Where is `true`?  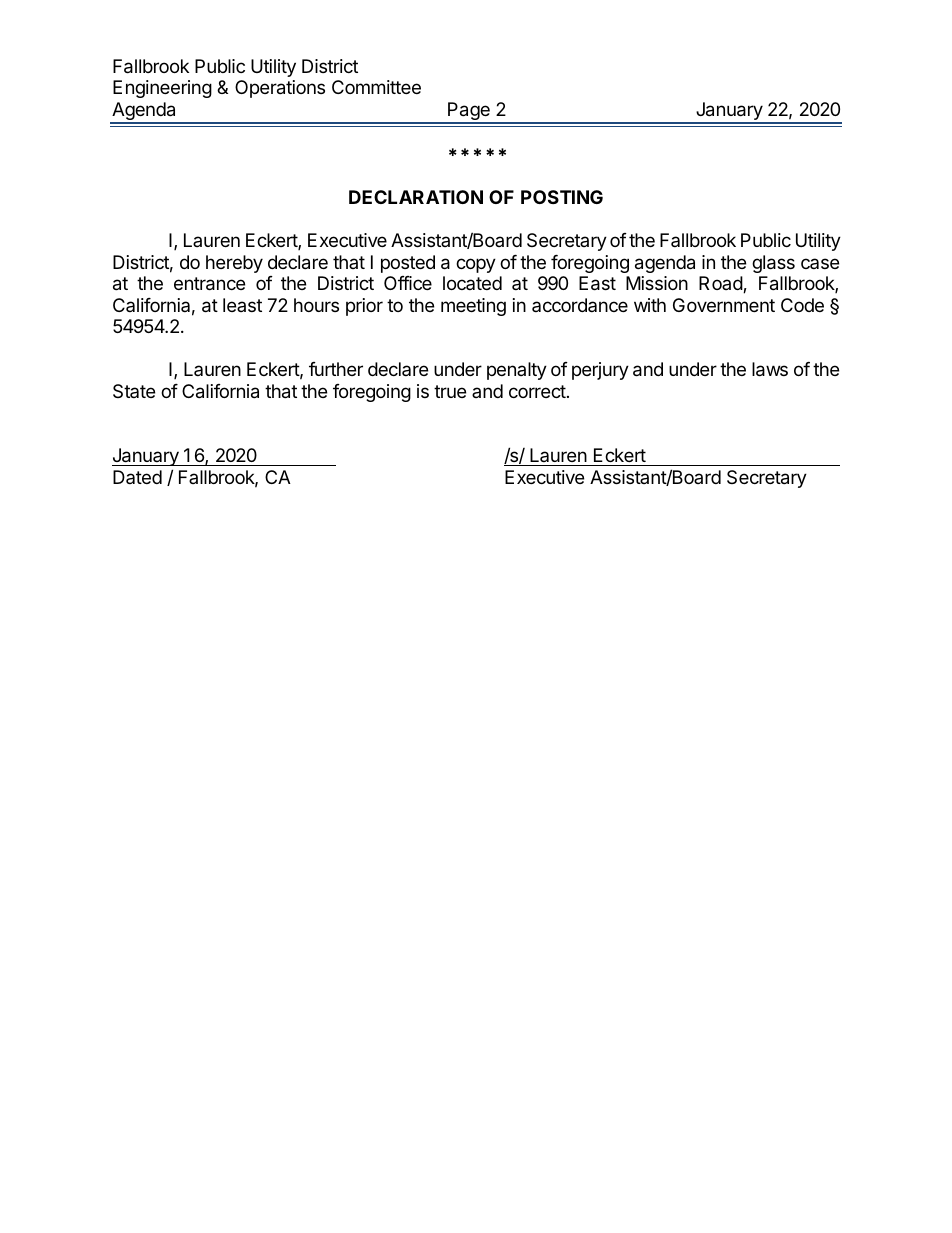 true is located at coordinates (450, 391).
